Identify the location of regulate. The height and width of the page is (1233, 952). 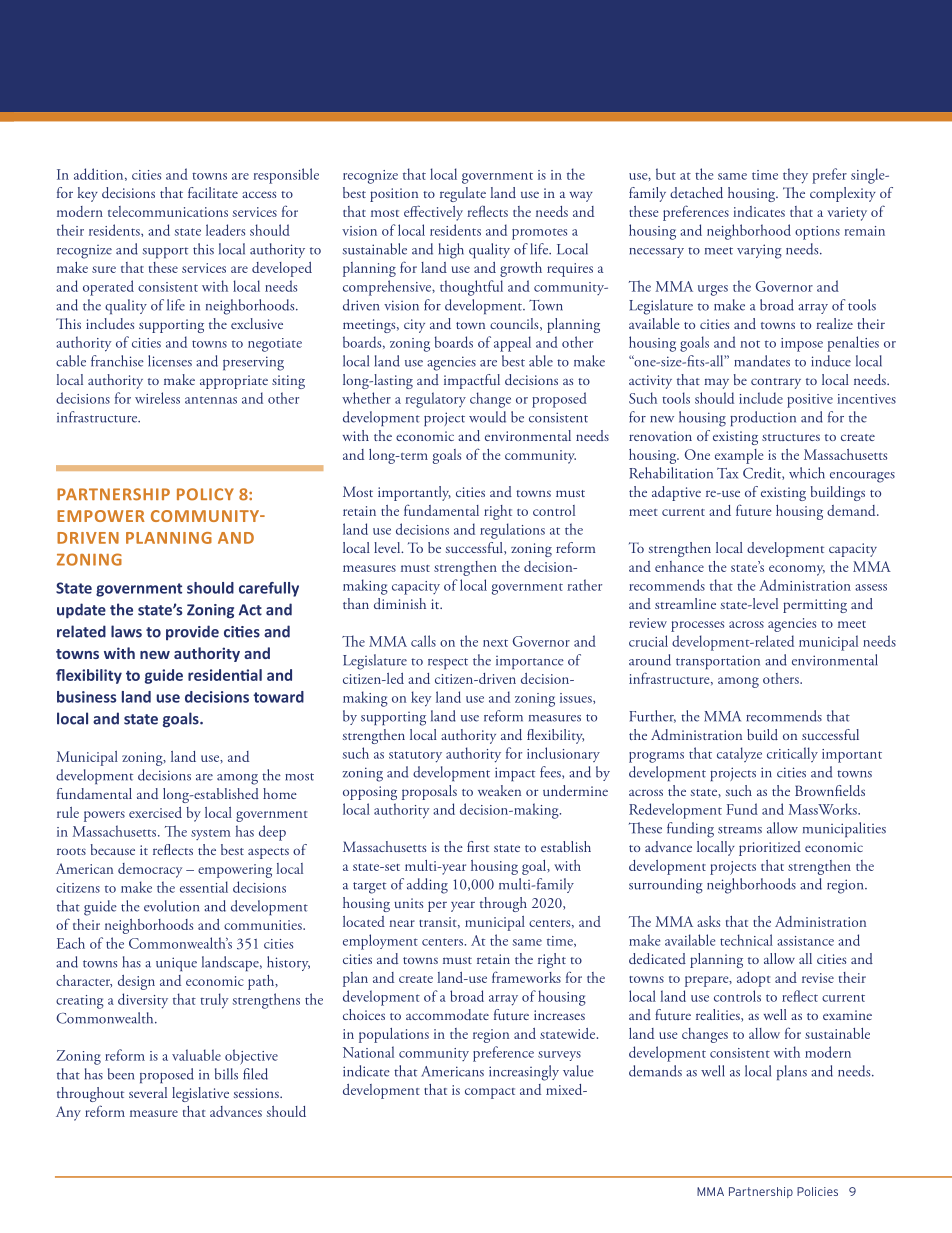
(463, 194).
